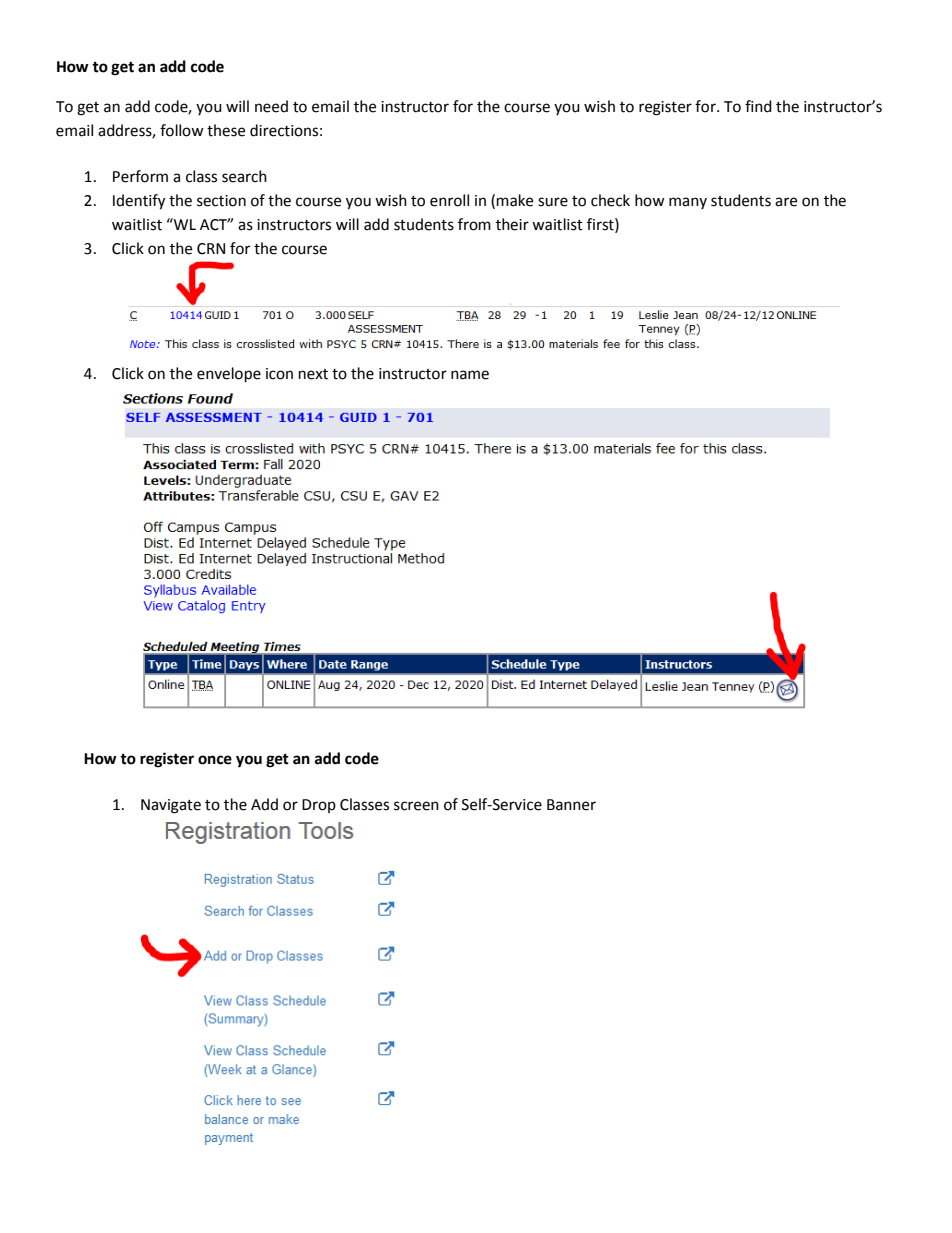 The image size is (952, 1233). Describe the element at coordinates (416, 806) in the document. I see `screen` at that location.
